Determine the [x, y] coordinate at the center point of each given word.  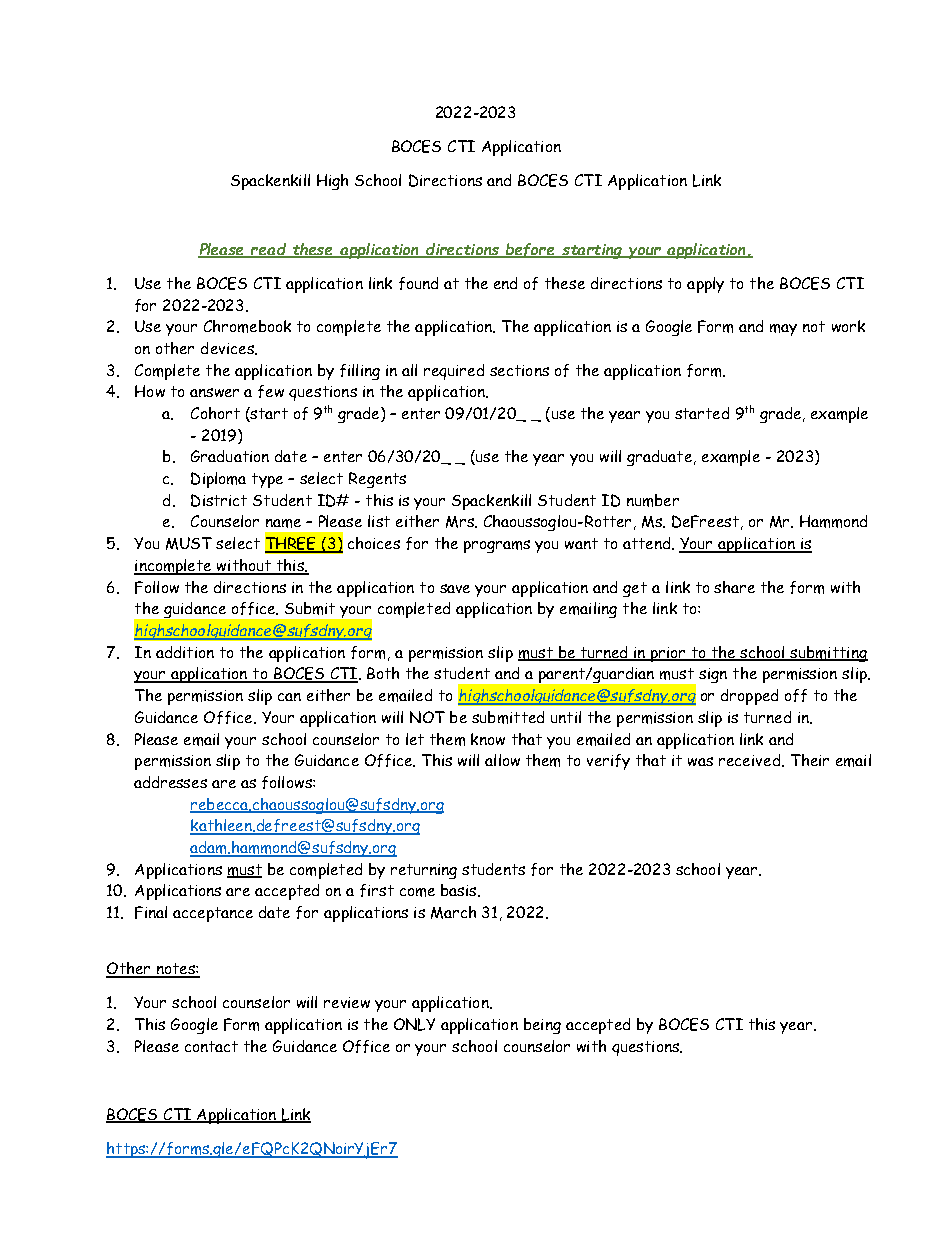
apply [705, 285]
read [269, 250]
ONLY [414, 1024]
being [542, 1026]
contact [211, 1046]
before [531, 250]
